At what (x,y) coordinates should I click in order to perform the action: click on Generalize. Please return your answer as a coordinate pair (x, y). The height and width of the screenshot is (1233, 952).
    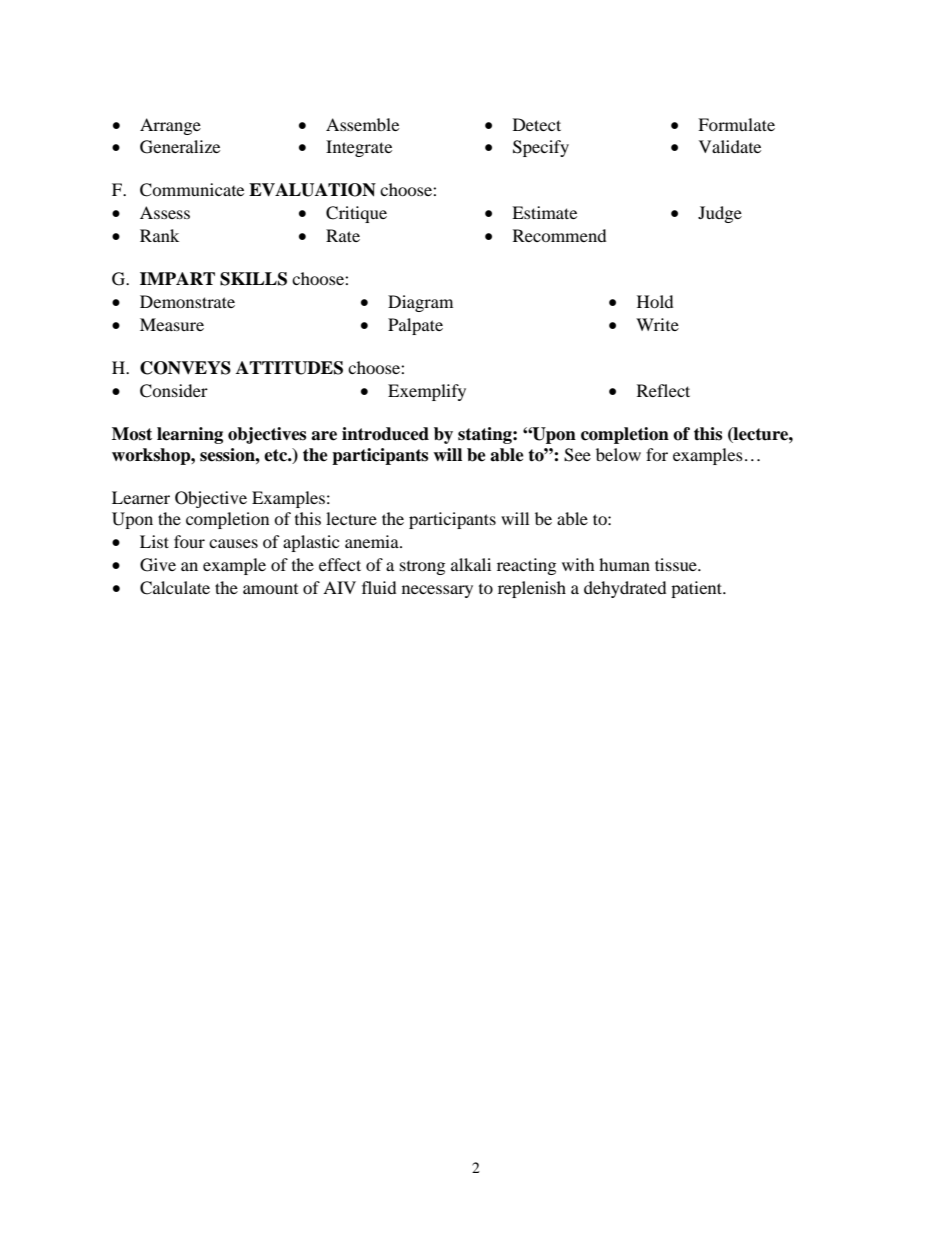
    Looking at the image, I should click on (180, 147).
